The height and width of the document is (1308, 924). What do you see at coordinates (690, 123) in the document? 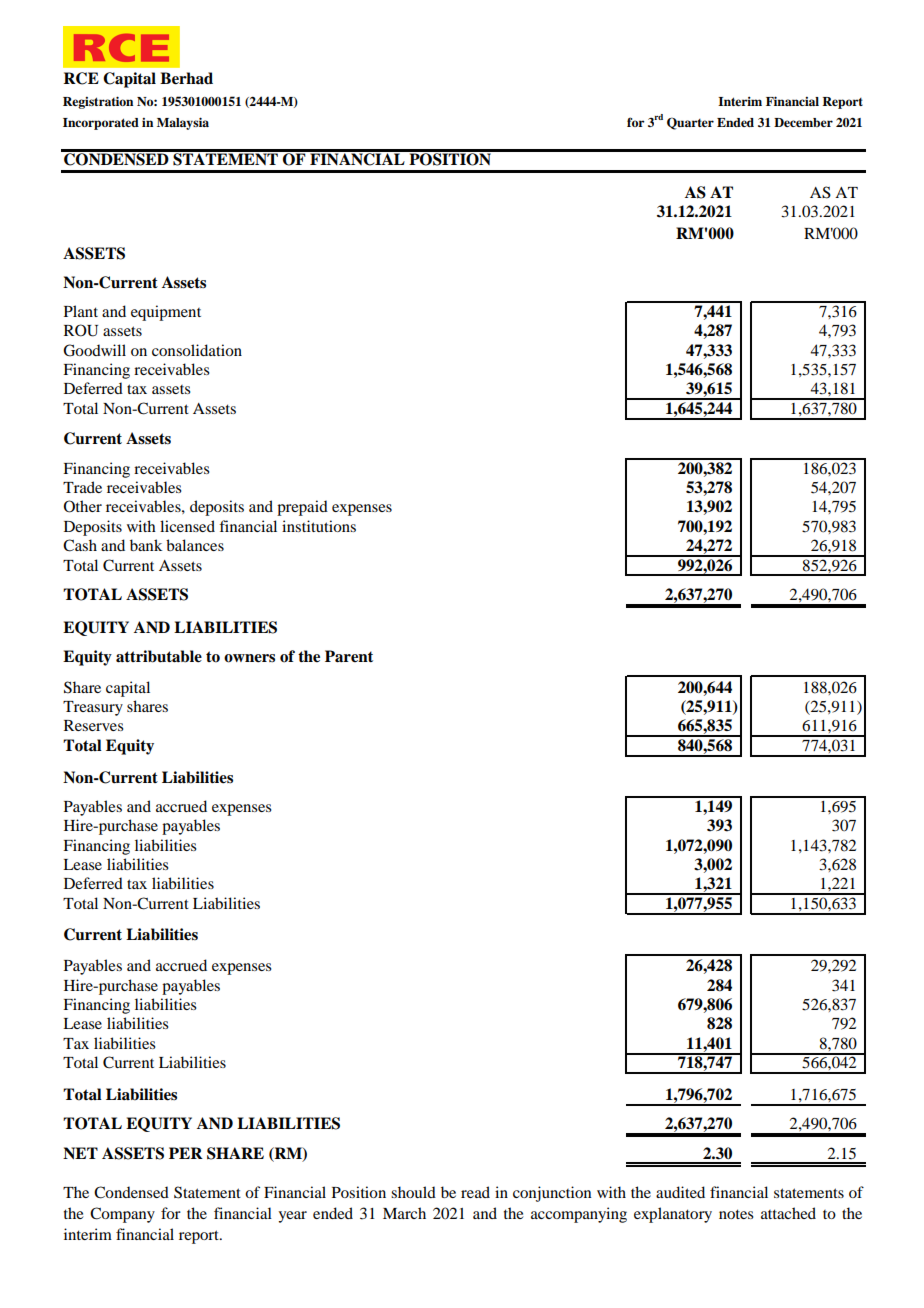
I see `Quarter` at bounding box center [690, 123].
